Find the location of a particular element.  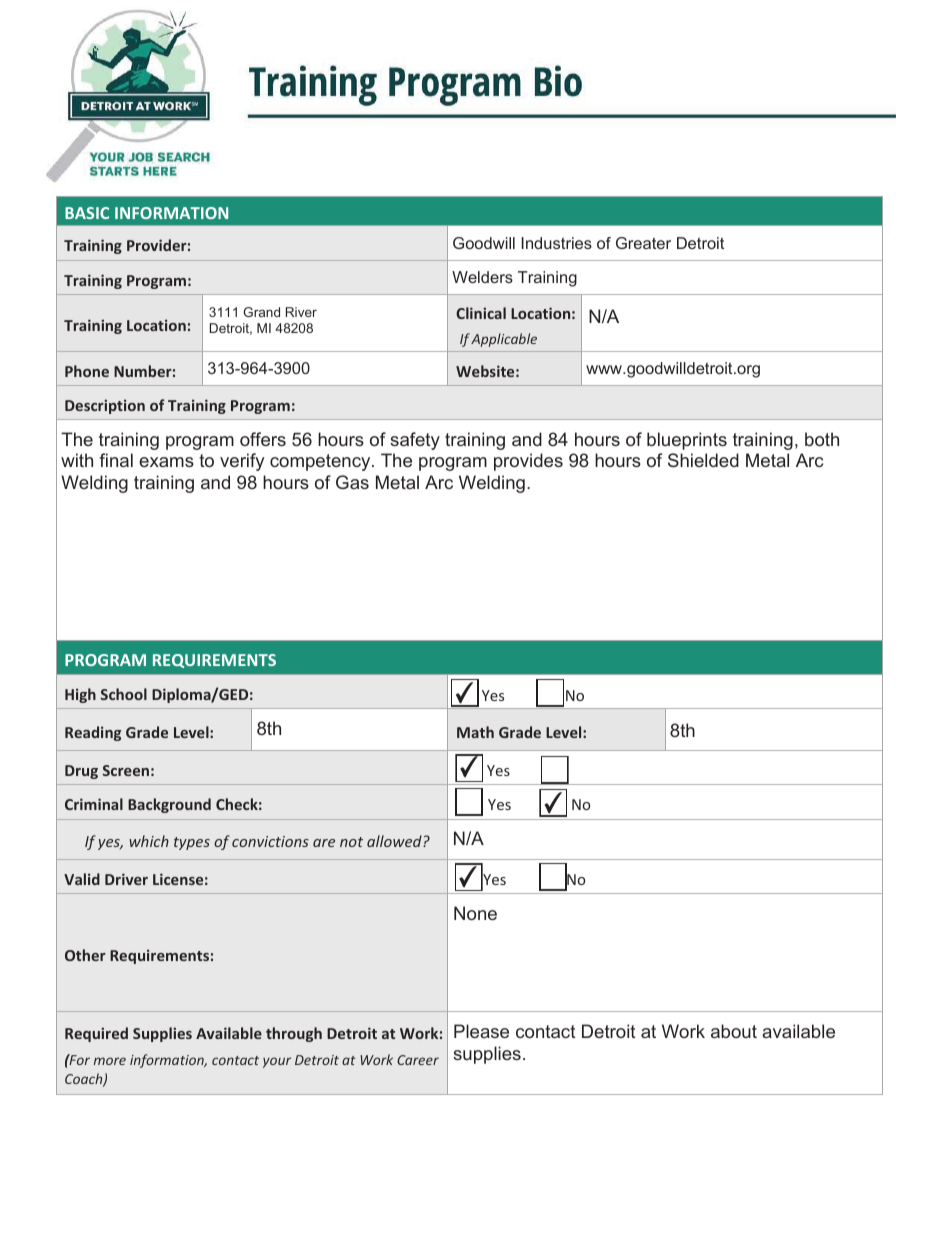

None is located at coordinates (475, 913).
